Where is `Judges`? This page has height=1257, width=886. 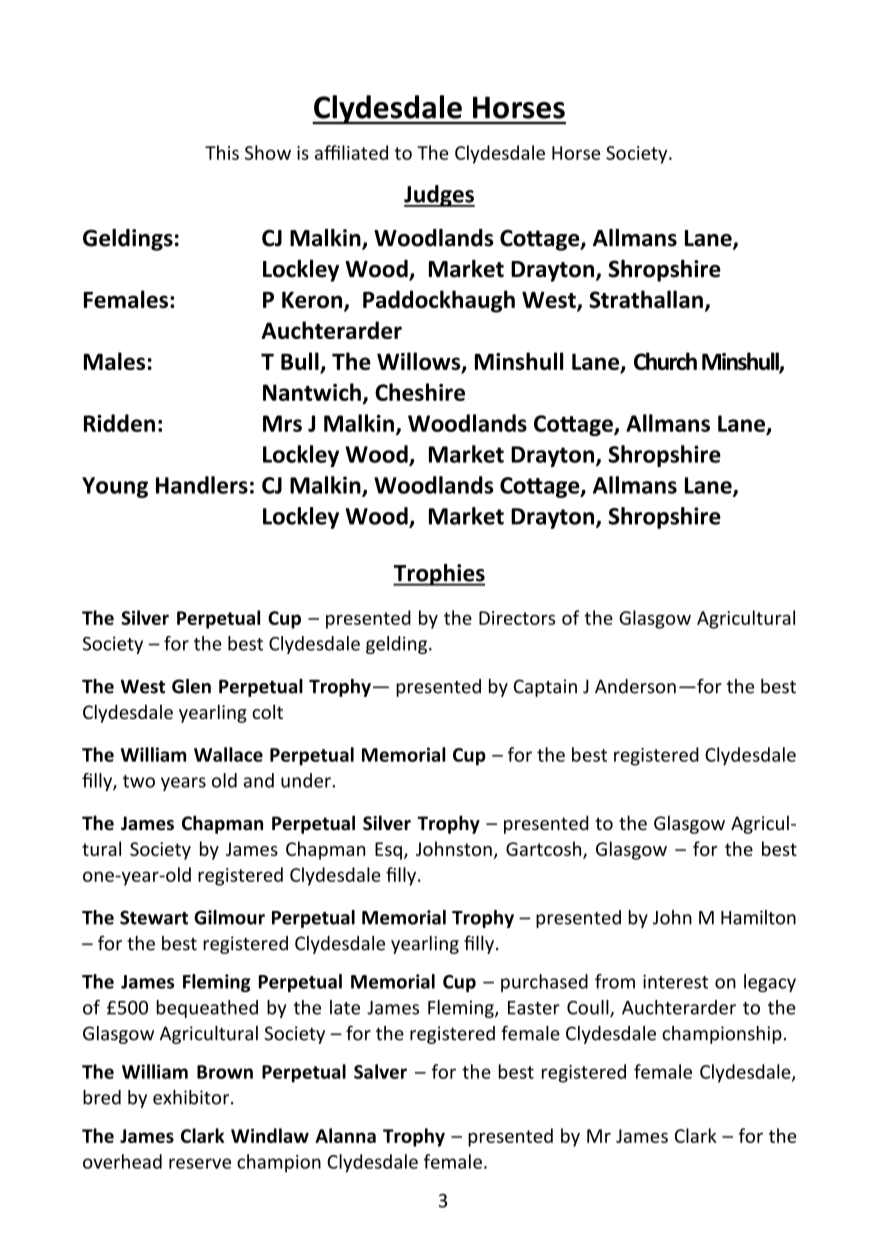 Judges is located at coordinates (439, 196).
